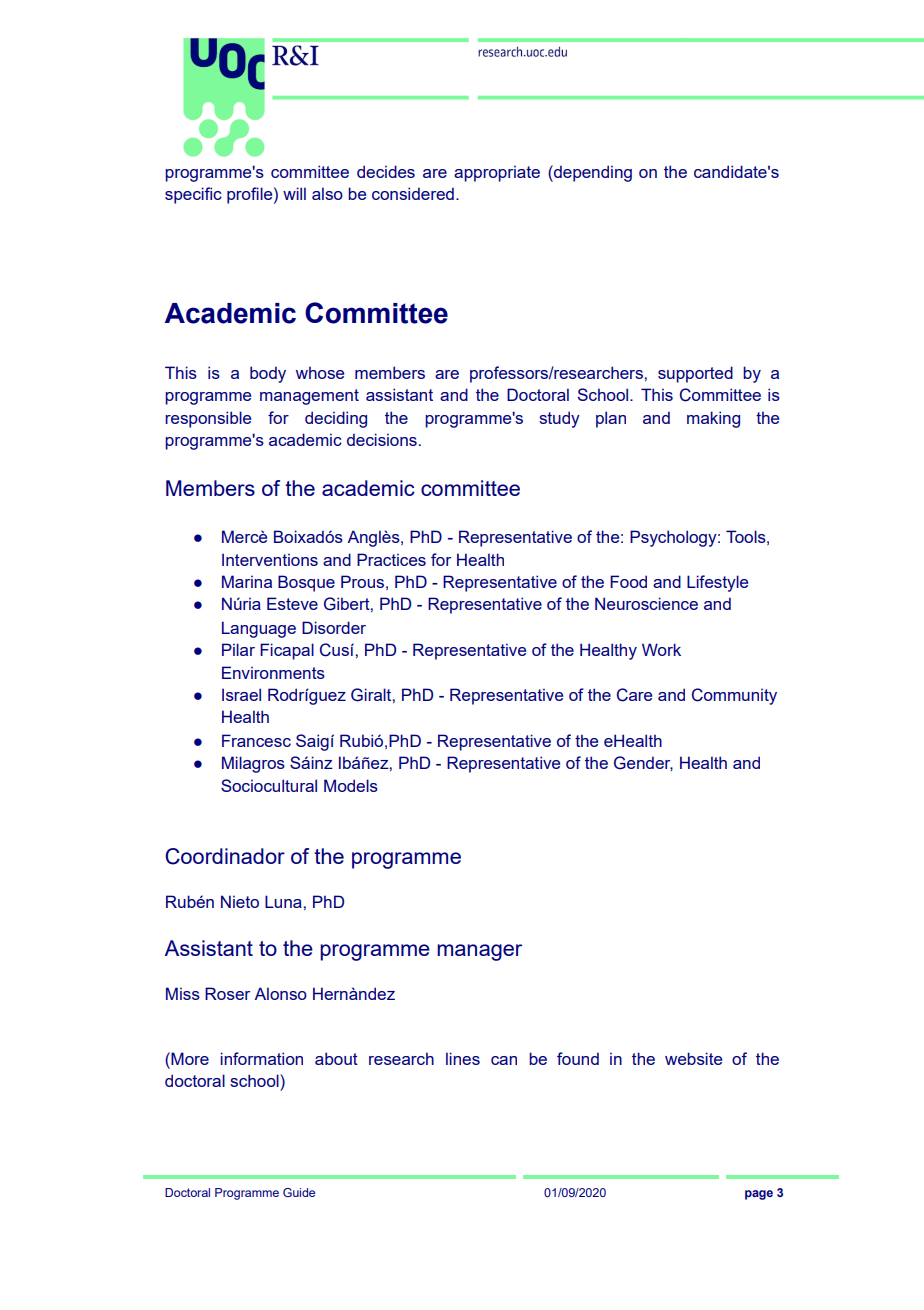 This document has height=1310, width=924. What do you see at coordinates (713, 419) in the document?
I see `making` at bounding box center [713, 419].
